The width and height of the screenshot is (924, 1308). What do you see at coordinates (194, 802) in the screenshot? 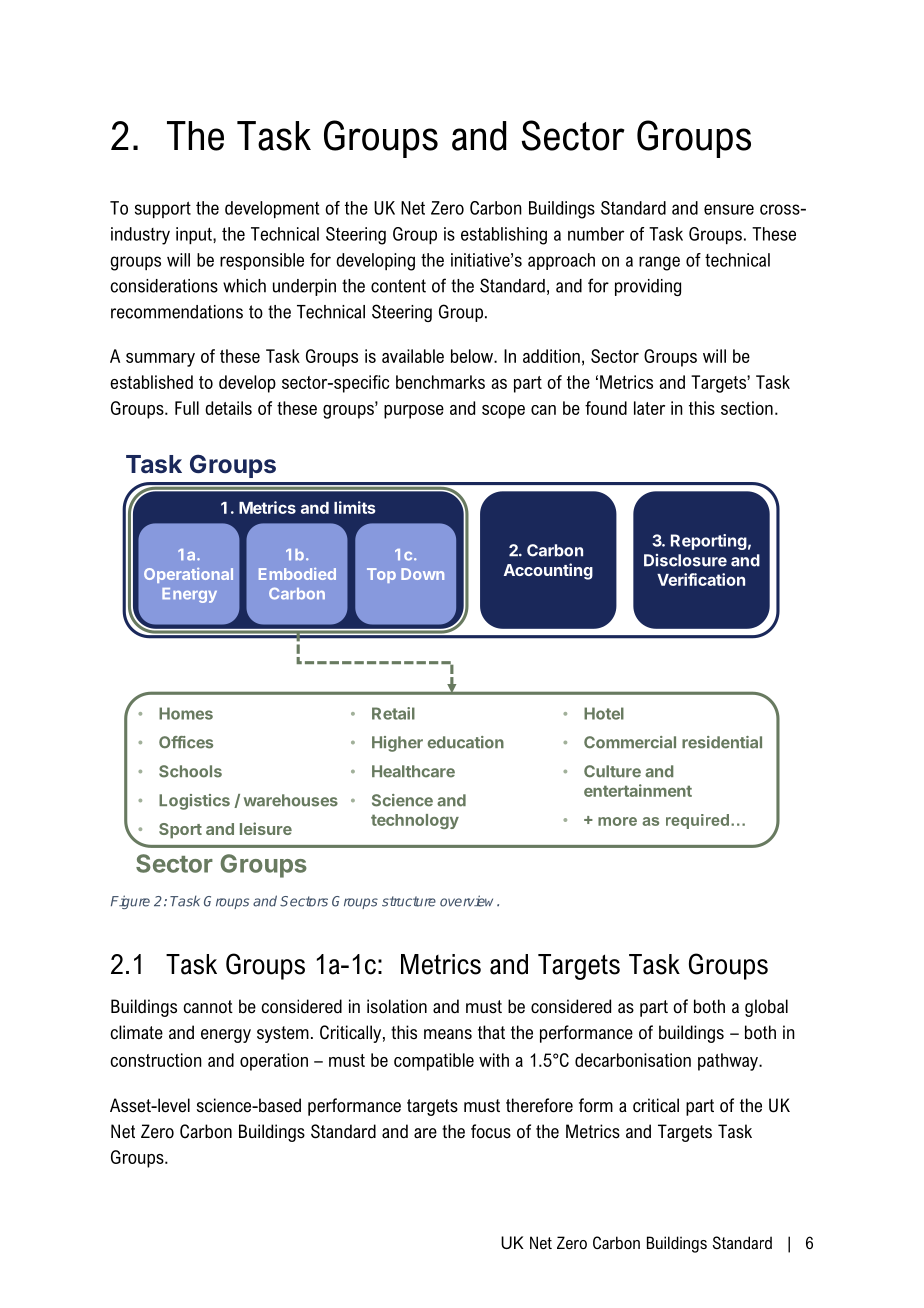
I see `Logistics` at bounding box center [194, 802].
